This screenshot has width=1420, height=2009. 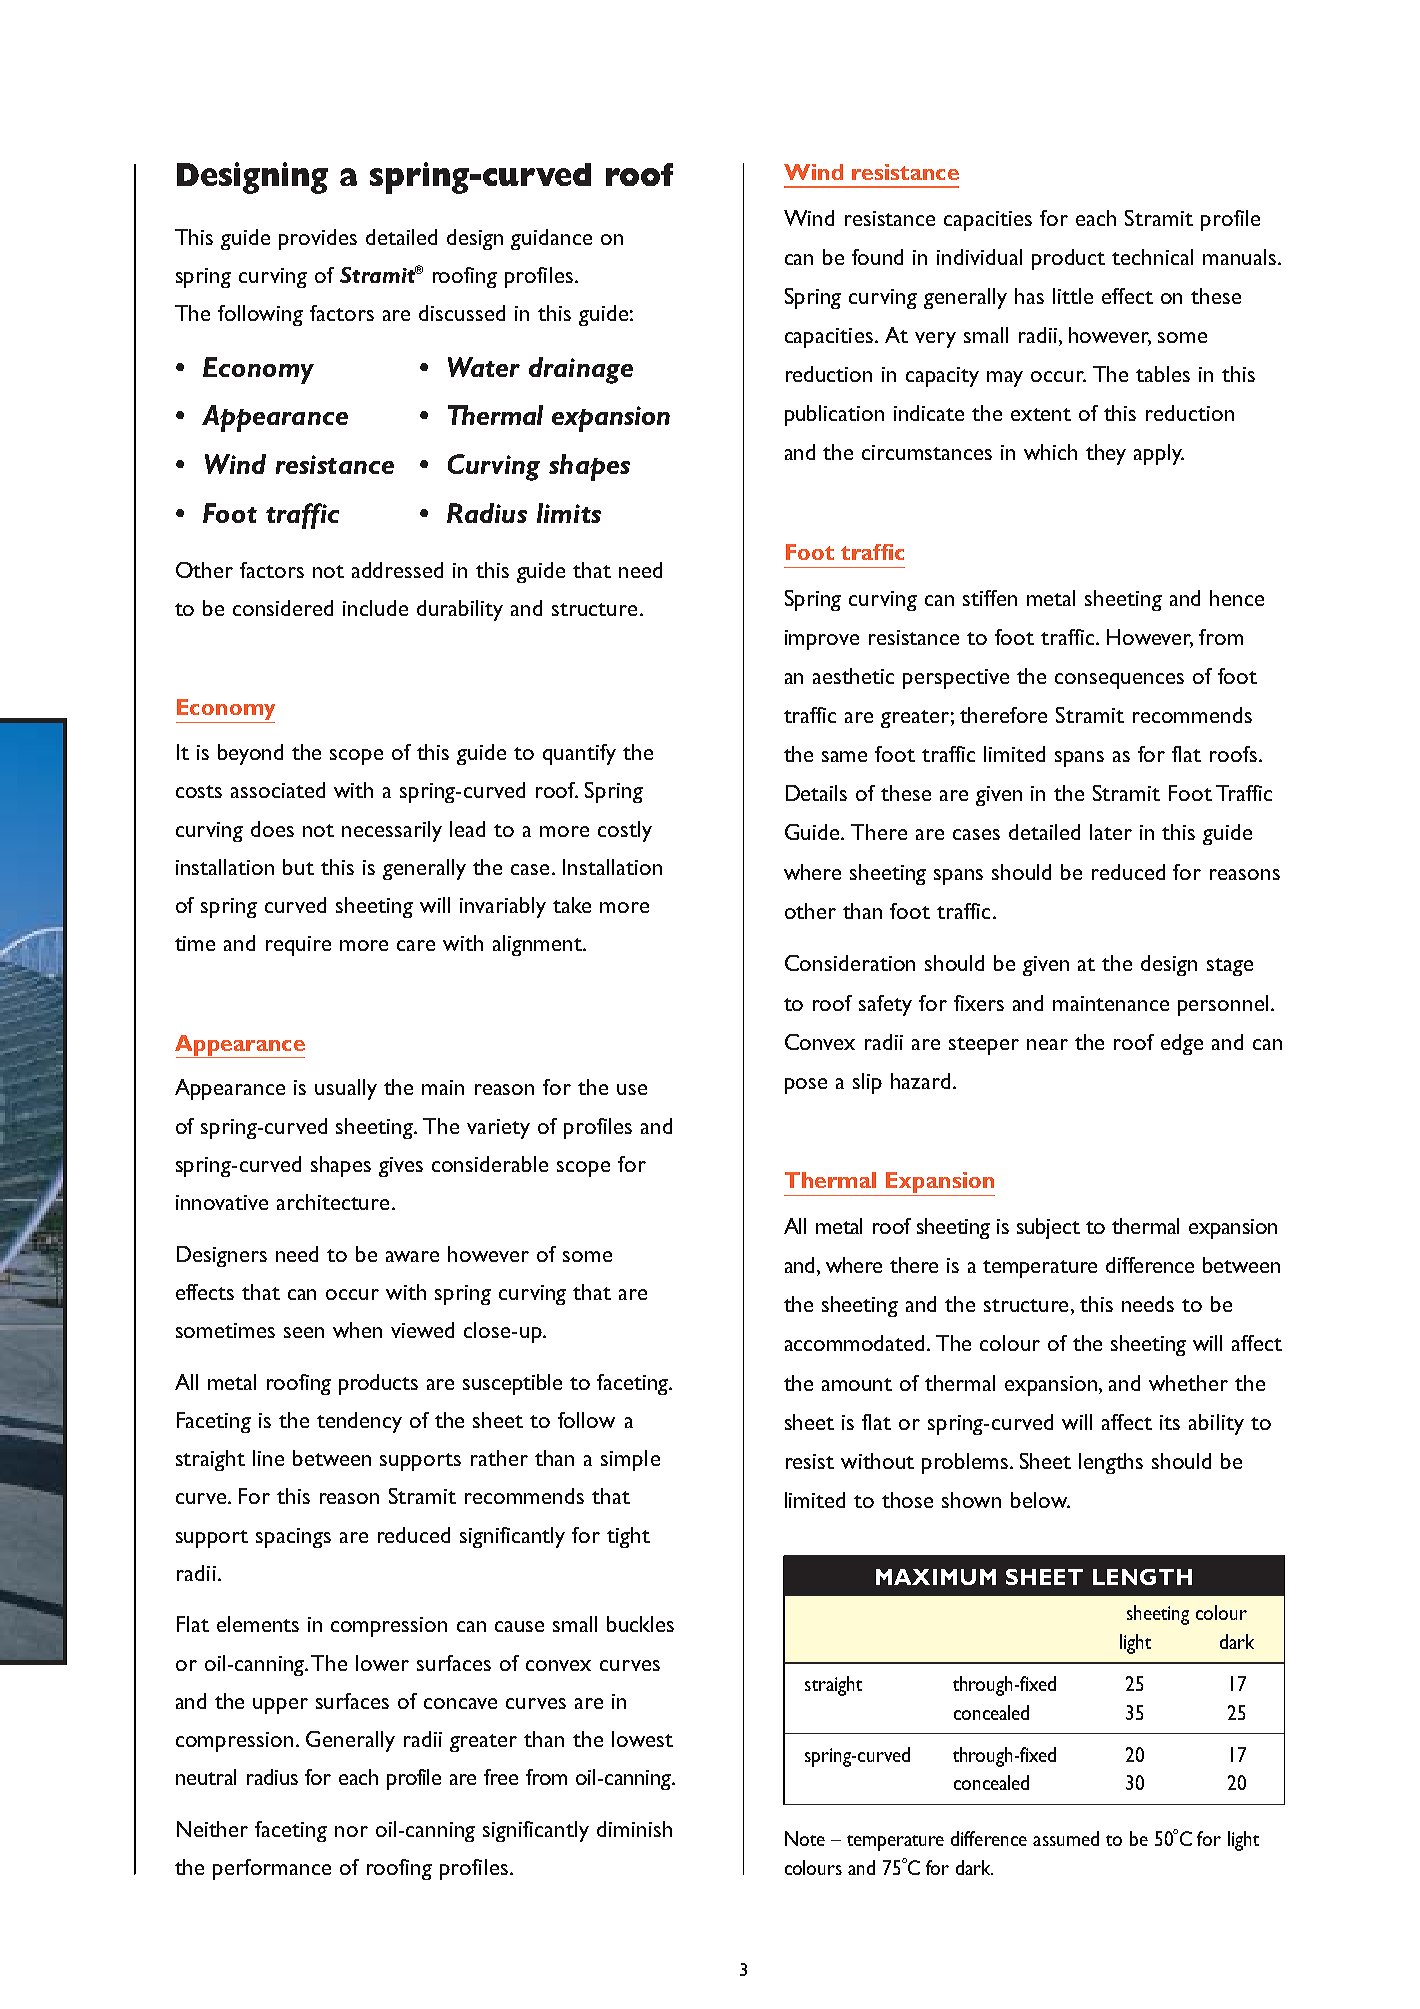 What do you see at coordinates (1188, 1383) in the screenshot?
I see `whether` at bounding box center [1188, 1383].
